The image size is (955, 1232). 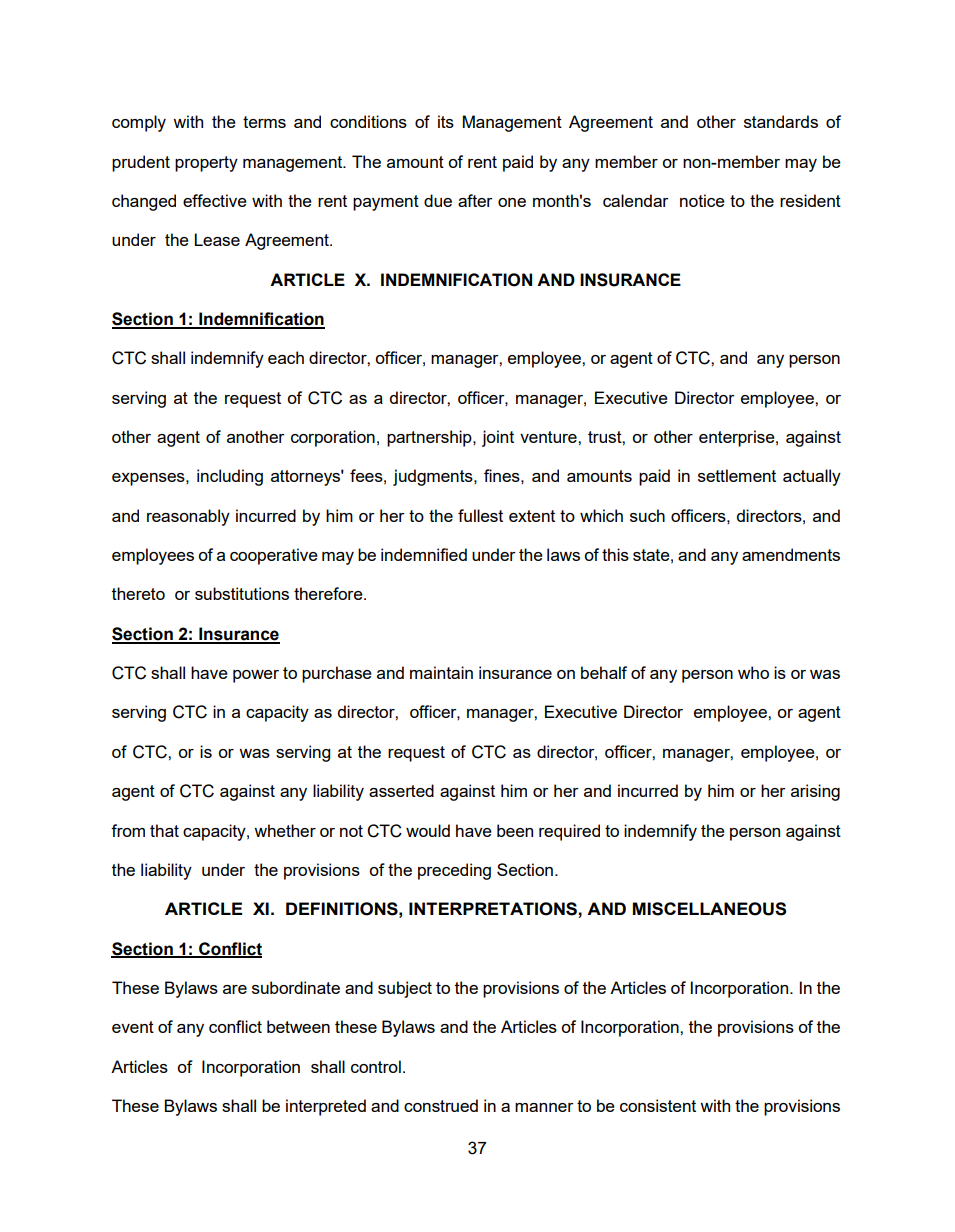 What do you see at coordinates (702, 200) in the screenshot?
I see `notice` at bounding box center [702, 200].
